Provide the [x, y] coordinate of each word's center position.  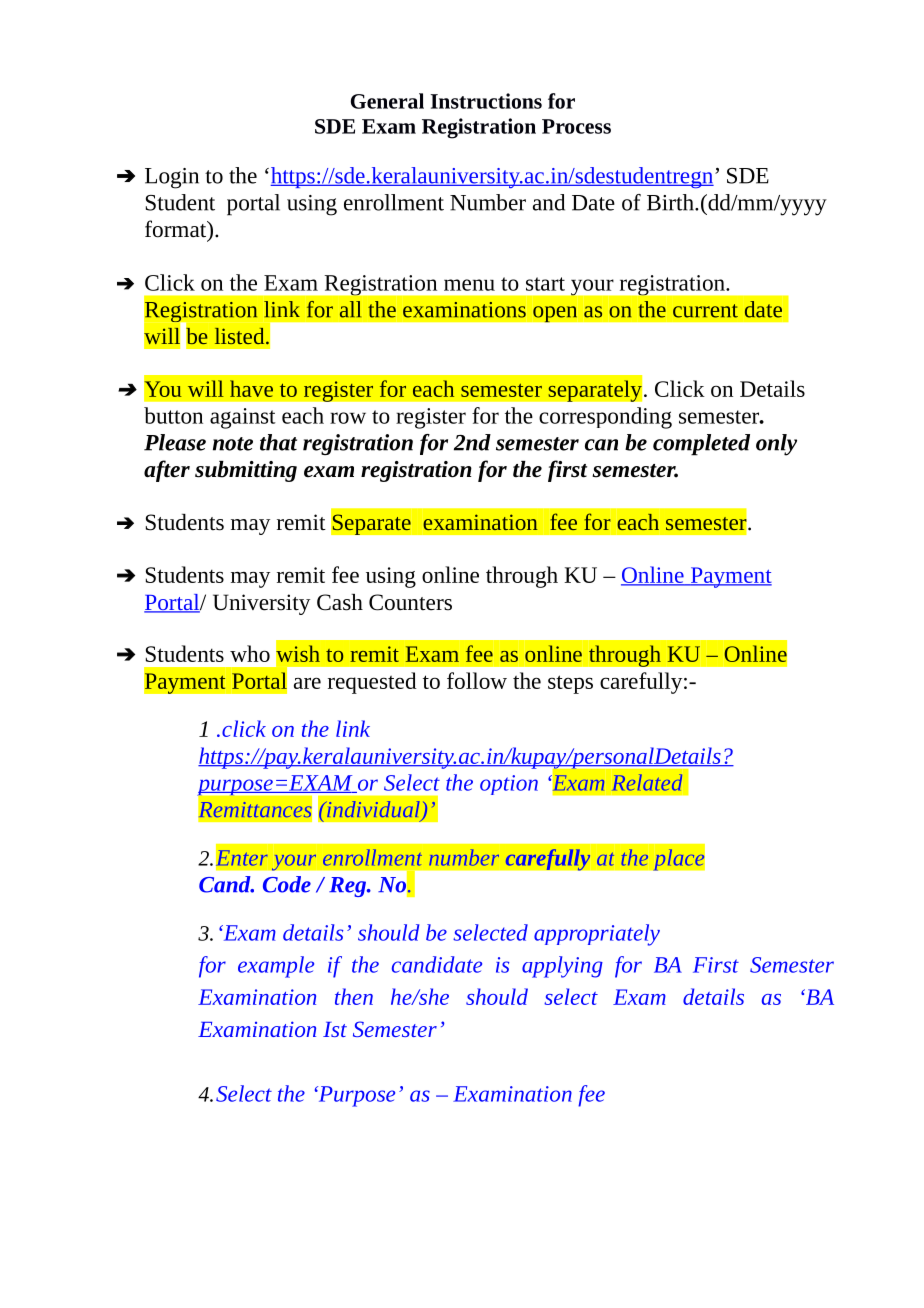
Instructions [486, 101]
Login [172, 178]
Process [576, 126]
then [354, 996]
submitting [246, 471]
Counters [410, 602]
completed [701, 445]
